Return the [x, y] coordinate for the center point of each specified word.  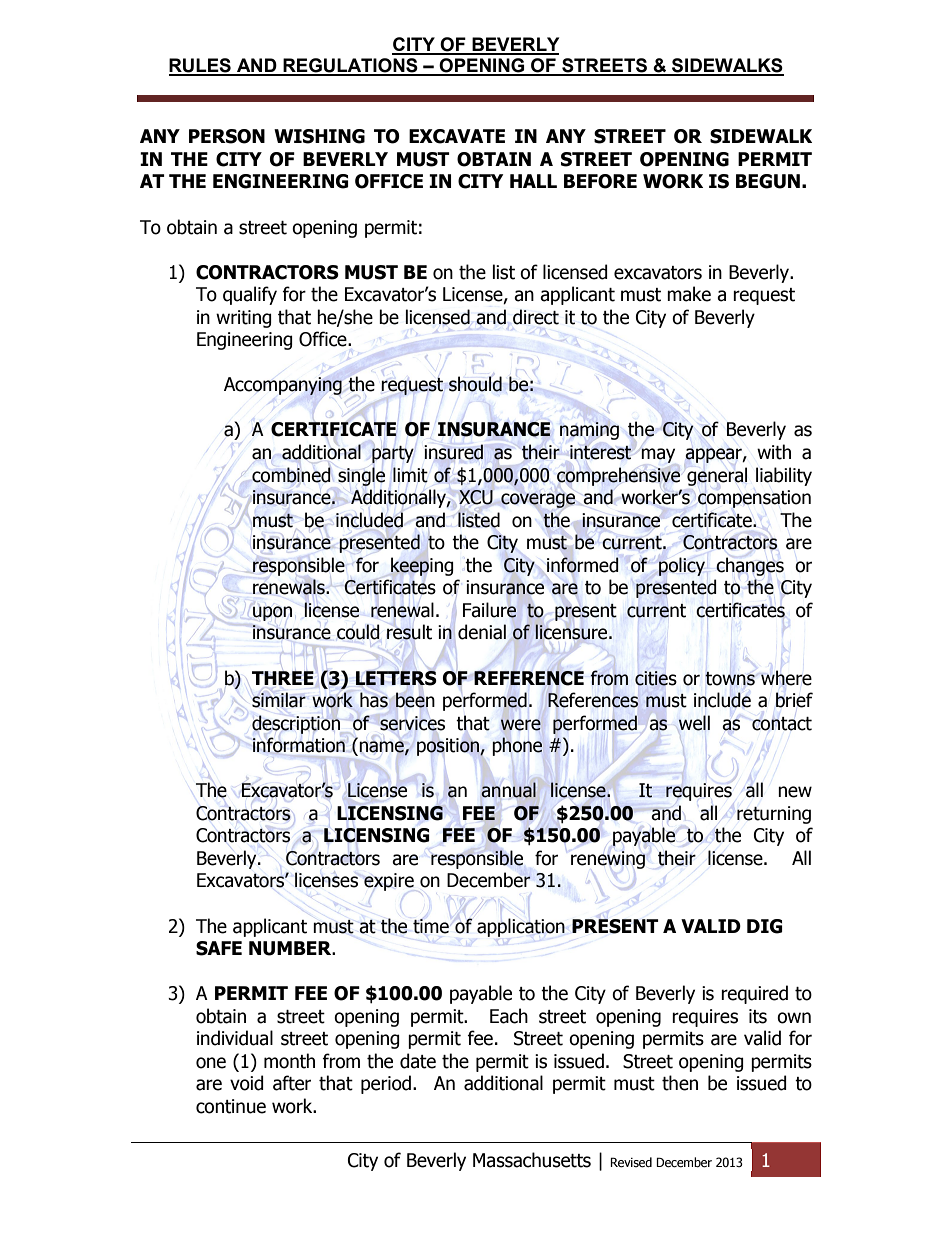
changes [750, 566]
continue [231, 1106]
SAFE [219, 948]
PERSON [227, 136]
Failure [489, 609]
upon [272, 613]
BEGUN [768, 181]
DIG [765, 926]
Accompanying [283, 386]
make [689, 294]
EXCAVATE [457, 136]
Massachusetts [532, 1160]
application [521, 927]
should [475, 384]
